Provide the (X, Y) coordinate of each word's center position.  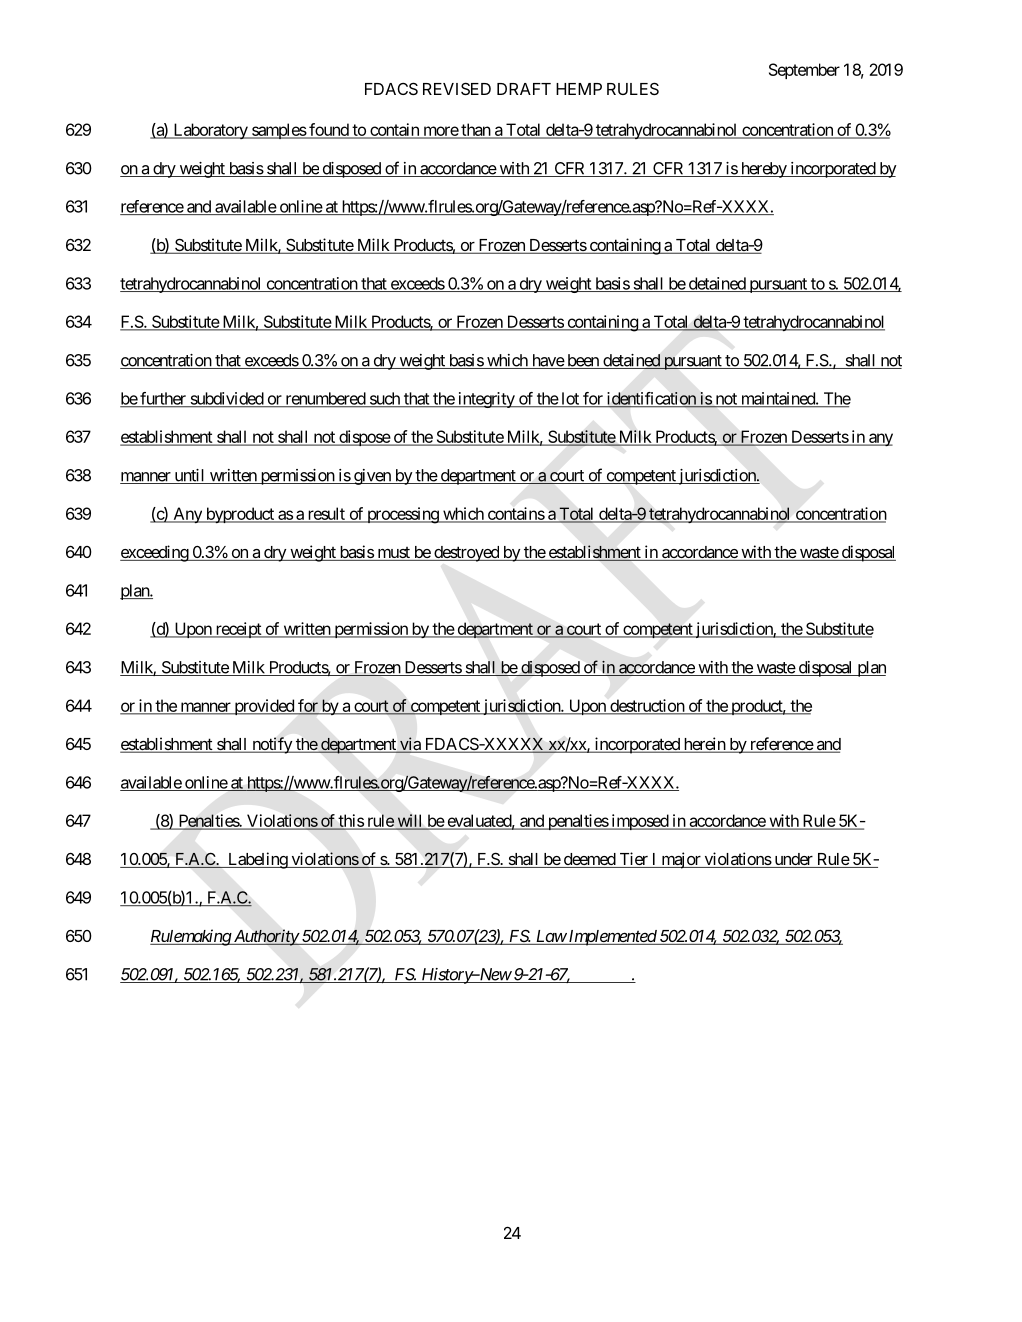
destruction (647, 706)
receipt (238, 630)
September (804, 71)
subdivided (226, 399)
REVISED (457, 88)
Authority (265, 937)
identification (651, 399)
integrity (485, 400)
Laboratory (210, 131)
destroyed (466, 554)
